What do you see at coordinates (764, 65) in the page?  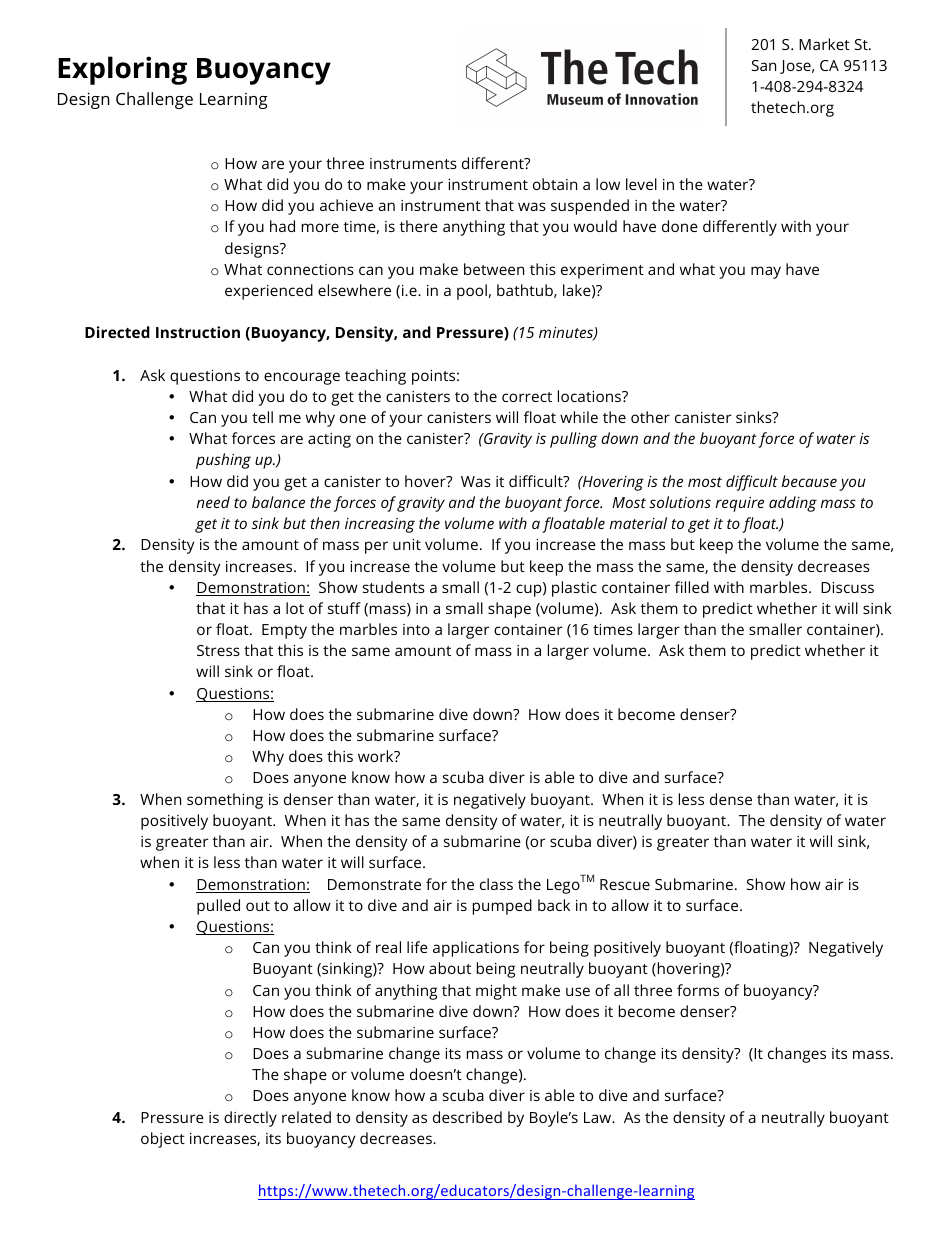 I see `San` at bounding box center [764, 65].
